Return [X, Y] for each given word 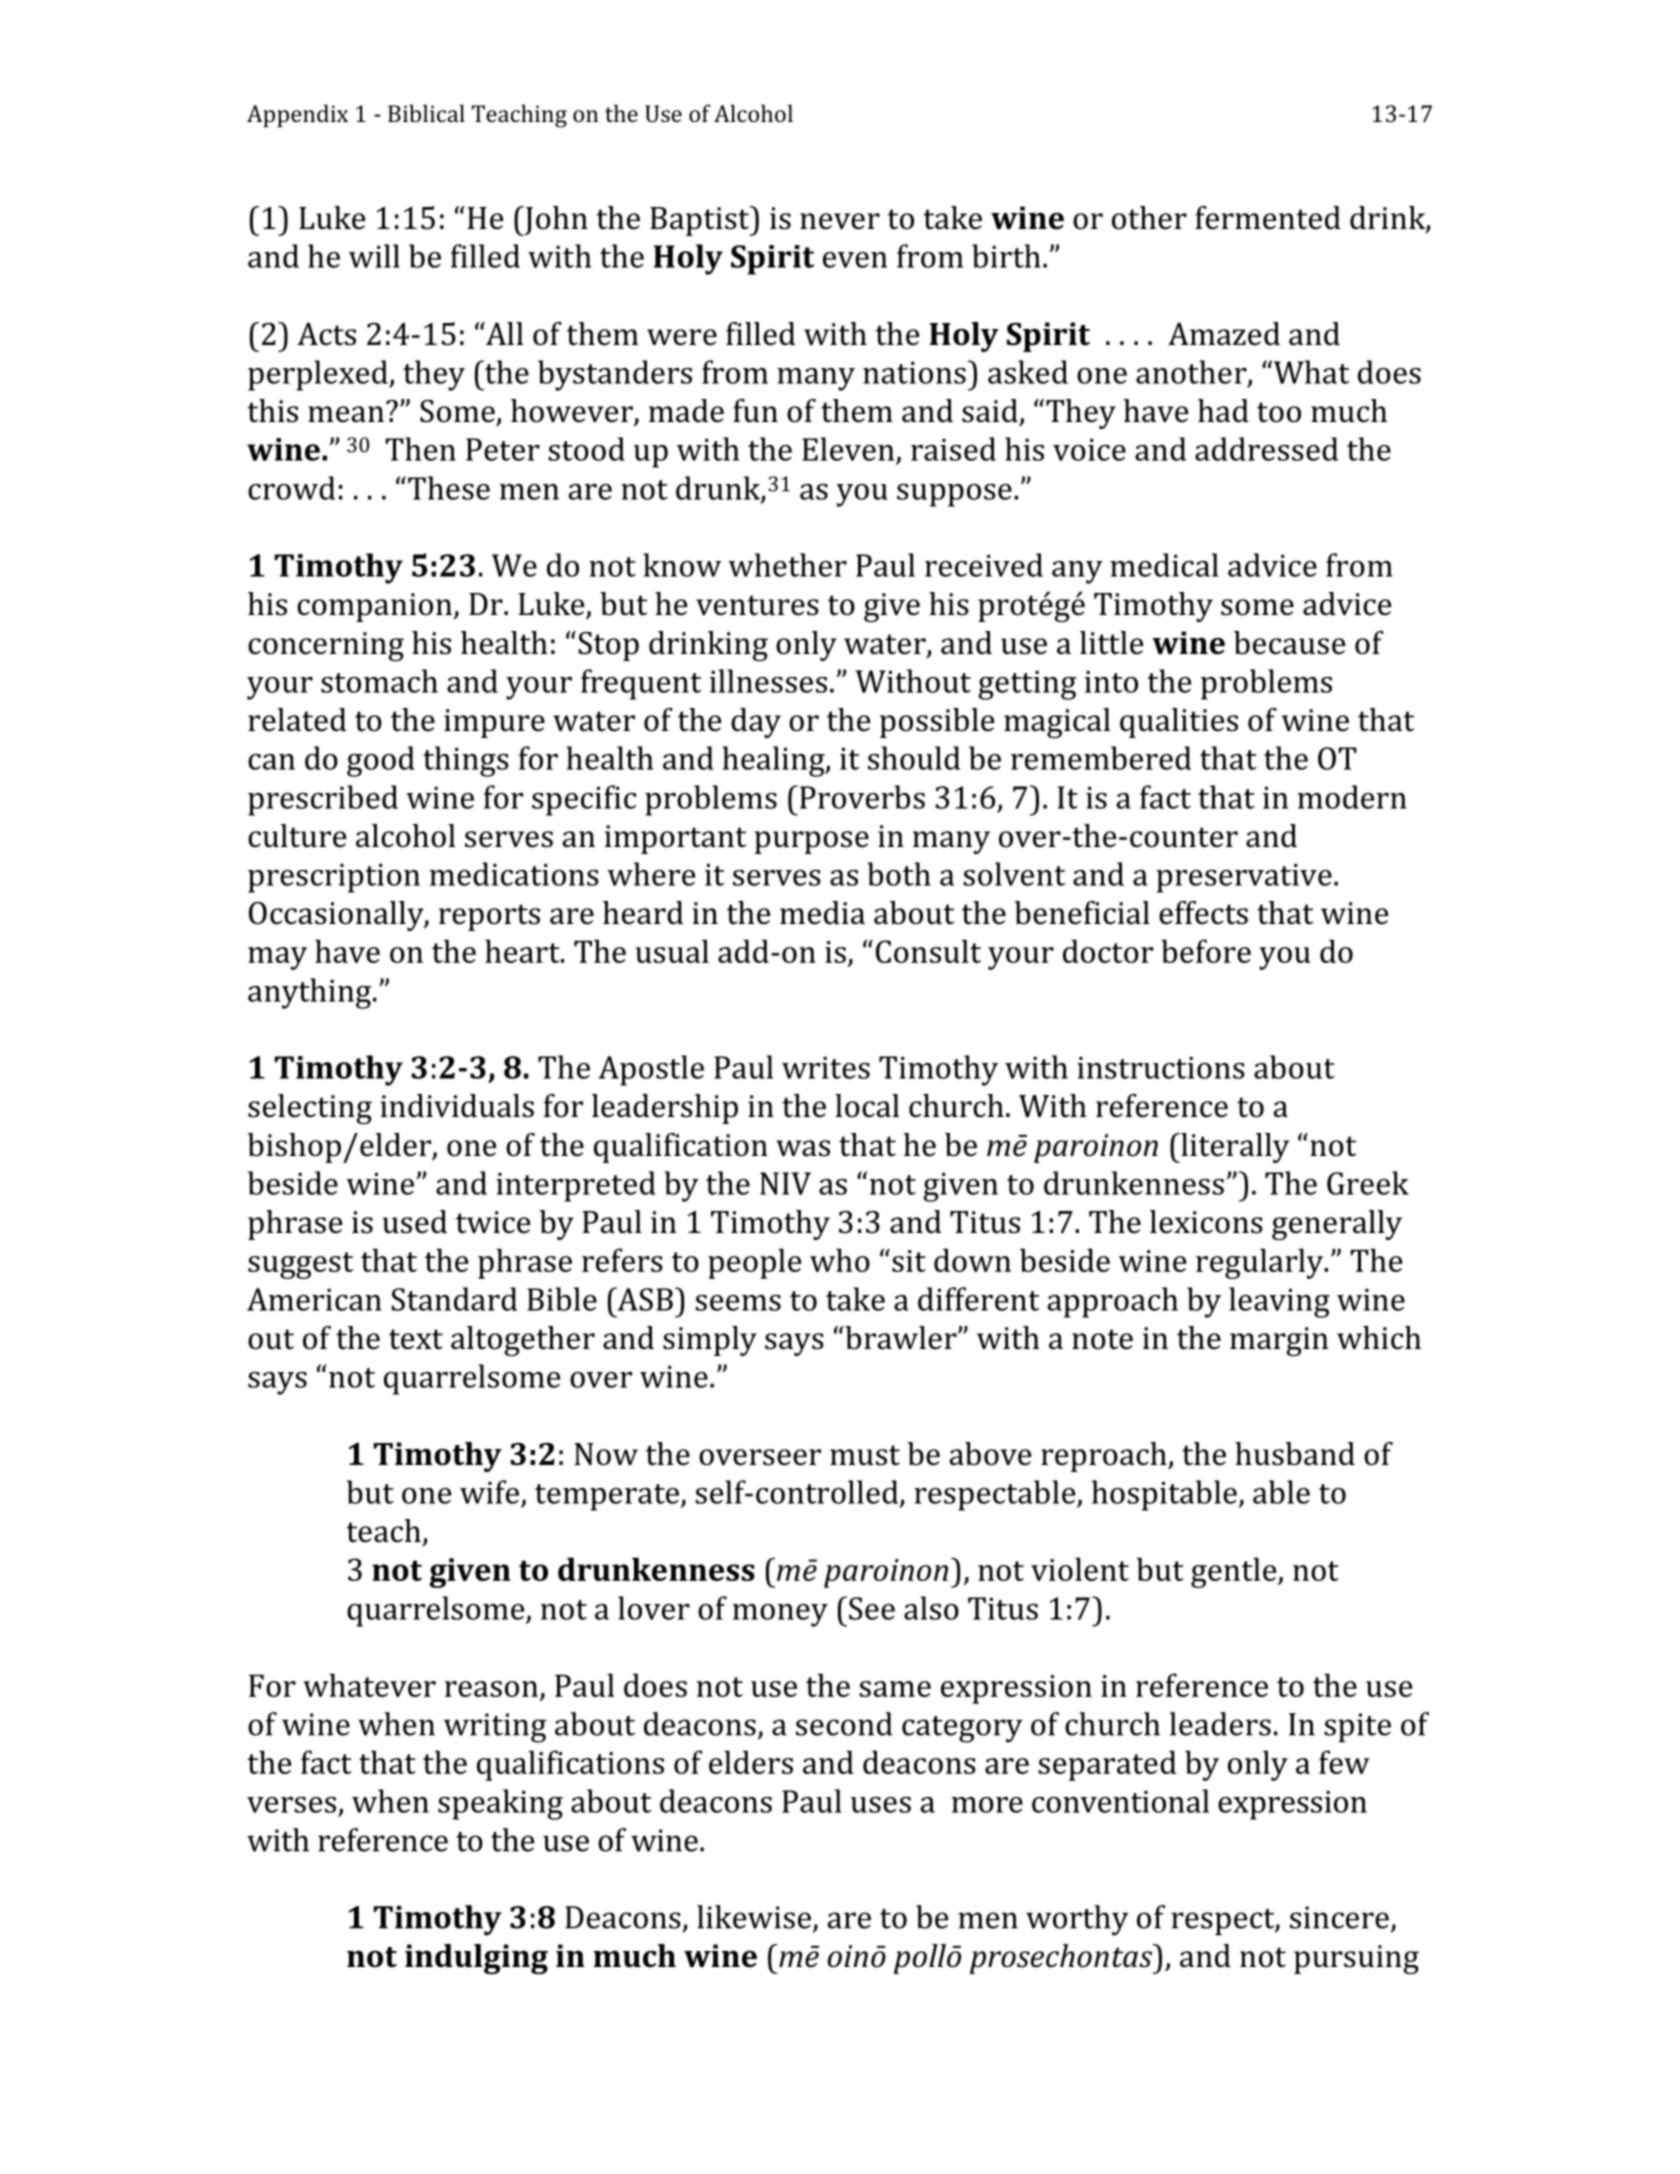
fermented [1268, 218]
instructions [1161, 1068]
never [840, 221]
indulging [476, 1959]
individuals [457, 1106]
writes [826, 1068]
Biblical [426, 113]
